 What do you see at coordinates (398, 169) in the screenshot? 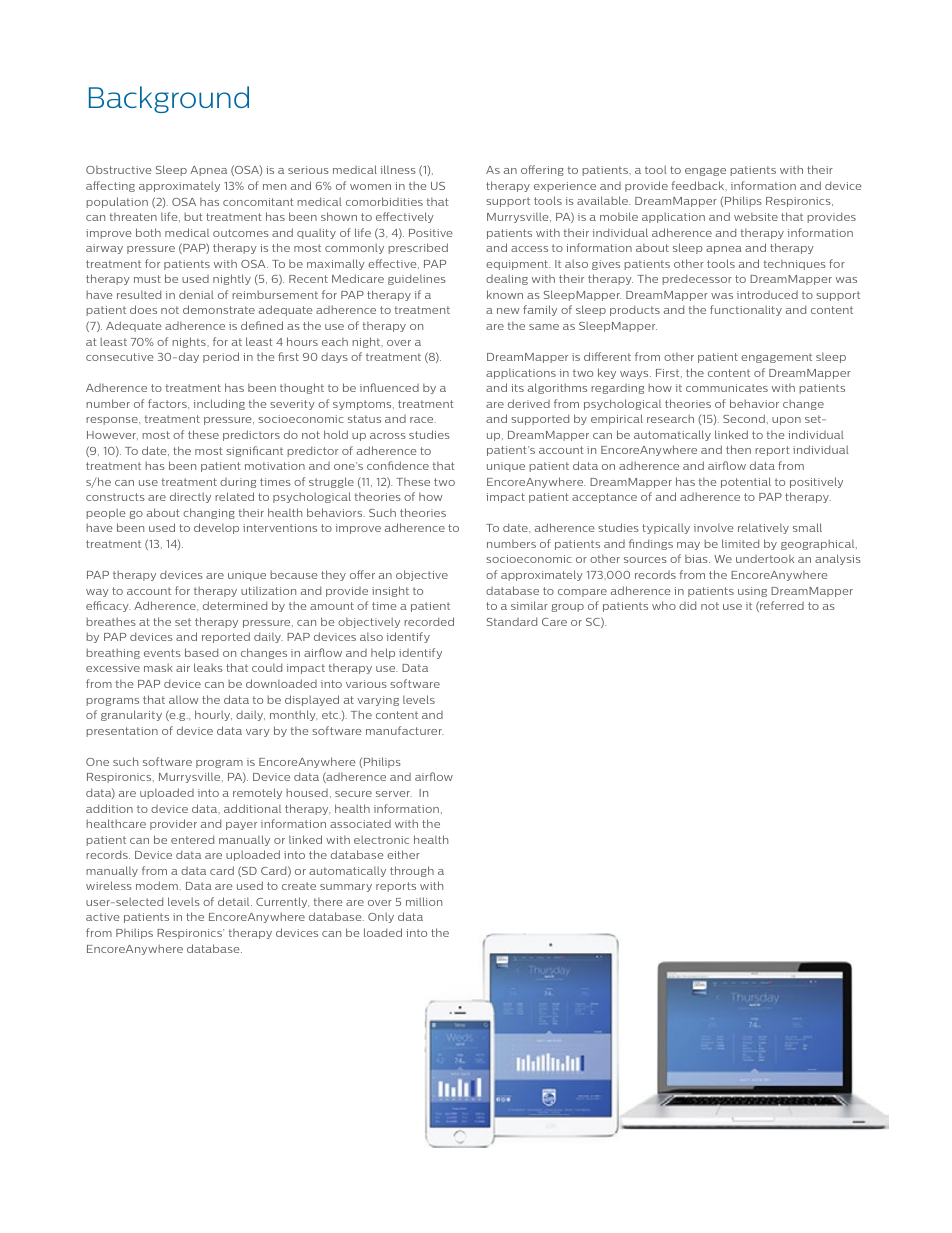
I see `illness` at bounding box center [398, 169].
